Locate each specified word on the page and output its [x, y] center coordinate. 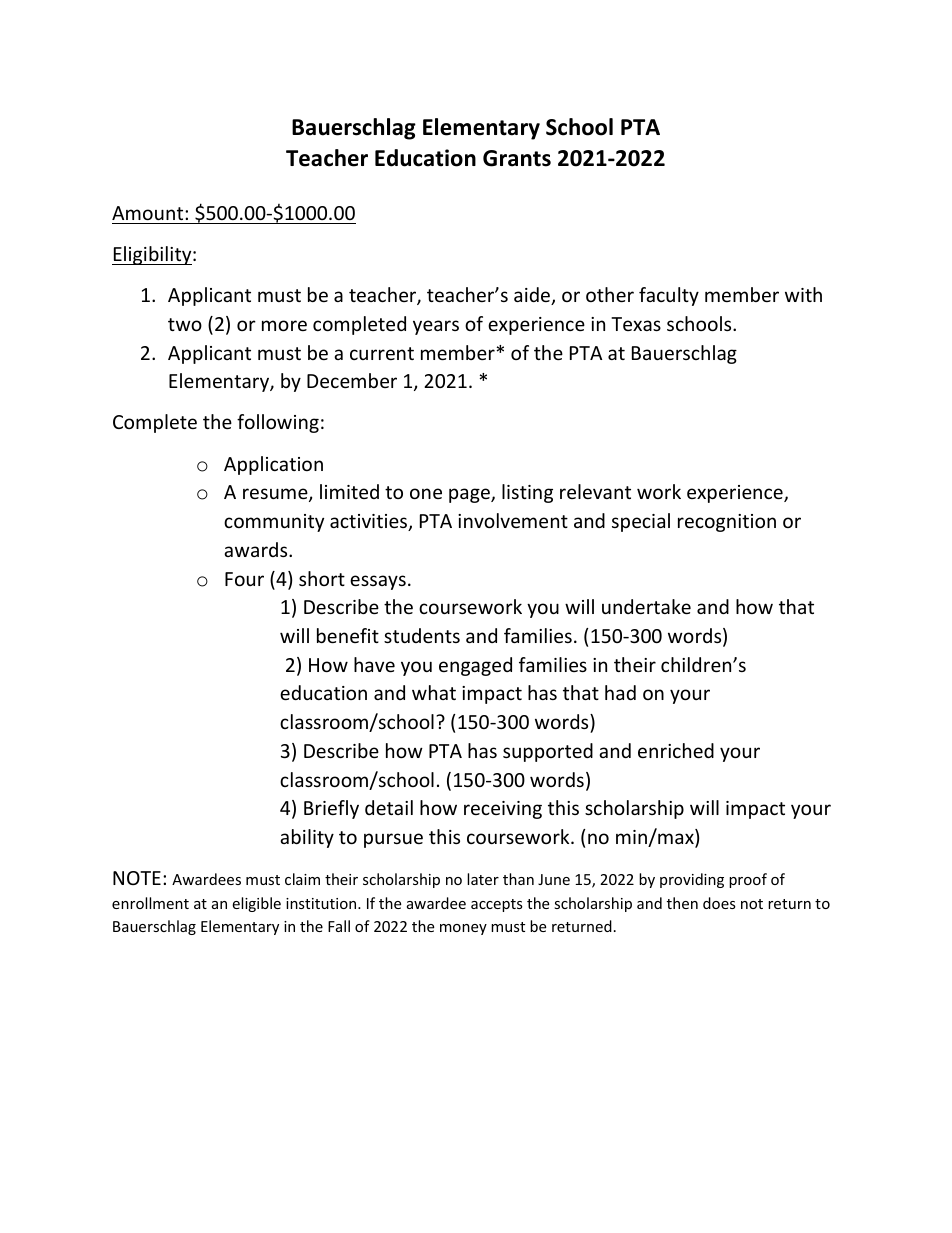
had [620, 692]
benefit [348, 635]
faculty [669, 296]
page [470, 495]
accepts [497, 905]
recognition [727, 523]
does [719, 903]
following [278, 423]
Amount [149, 213]
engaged [475, 666]
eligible [256, 904]
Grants [517, 158]
